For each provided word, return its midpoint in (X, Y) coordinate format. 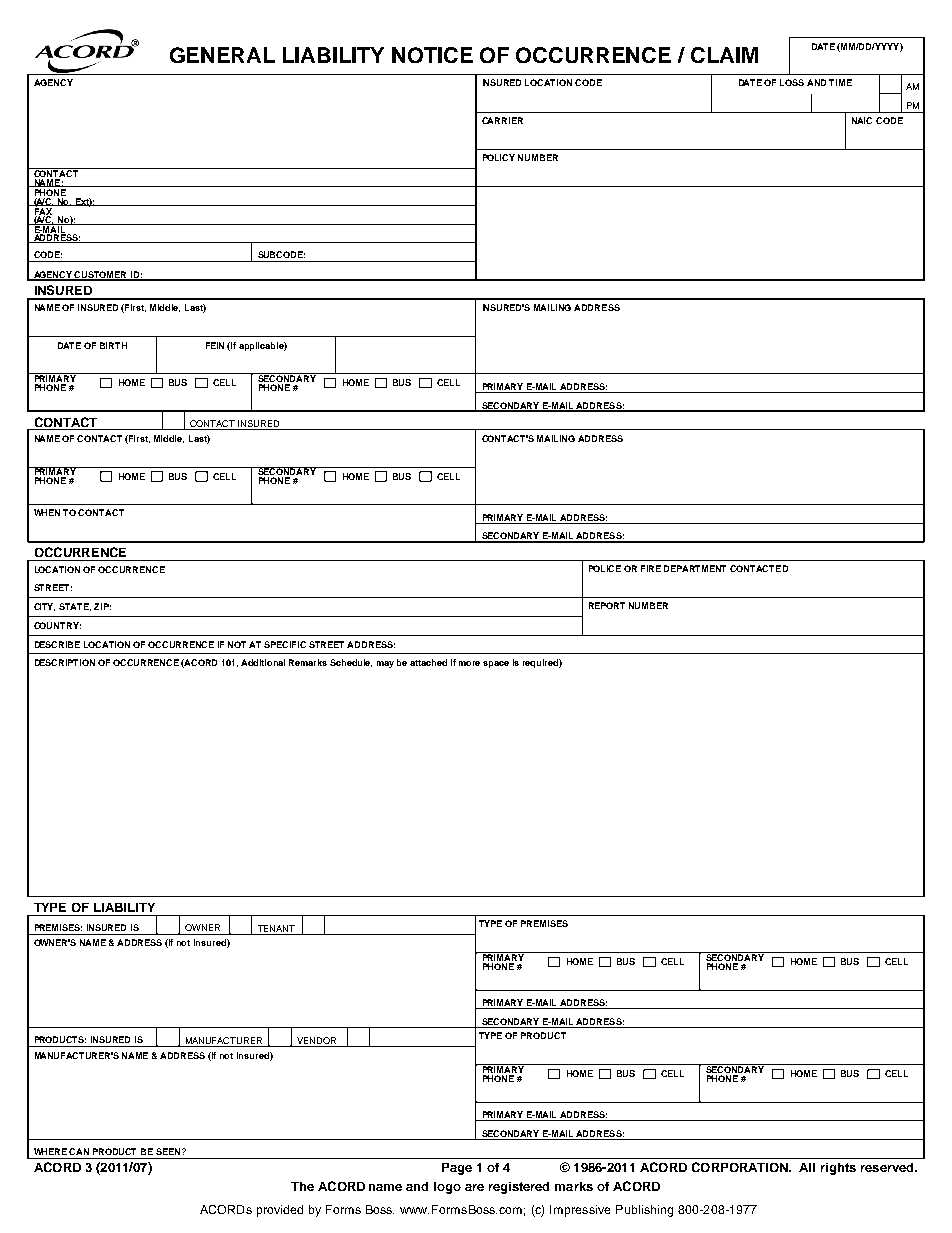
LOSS (792, 82)
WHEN (47, 512)
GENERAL (222, 55)
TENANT (276, 928)
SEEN (169, 1151)
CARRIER (502, 120)
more (469, 663)
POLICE (605, 568)
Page (457, 1169)
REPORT (607, 605)
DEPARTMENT (695, 568)
